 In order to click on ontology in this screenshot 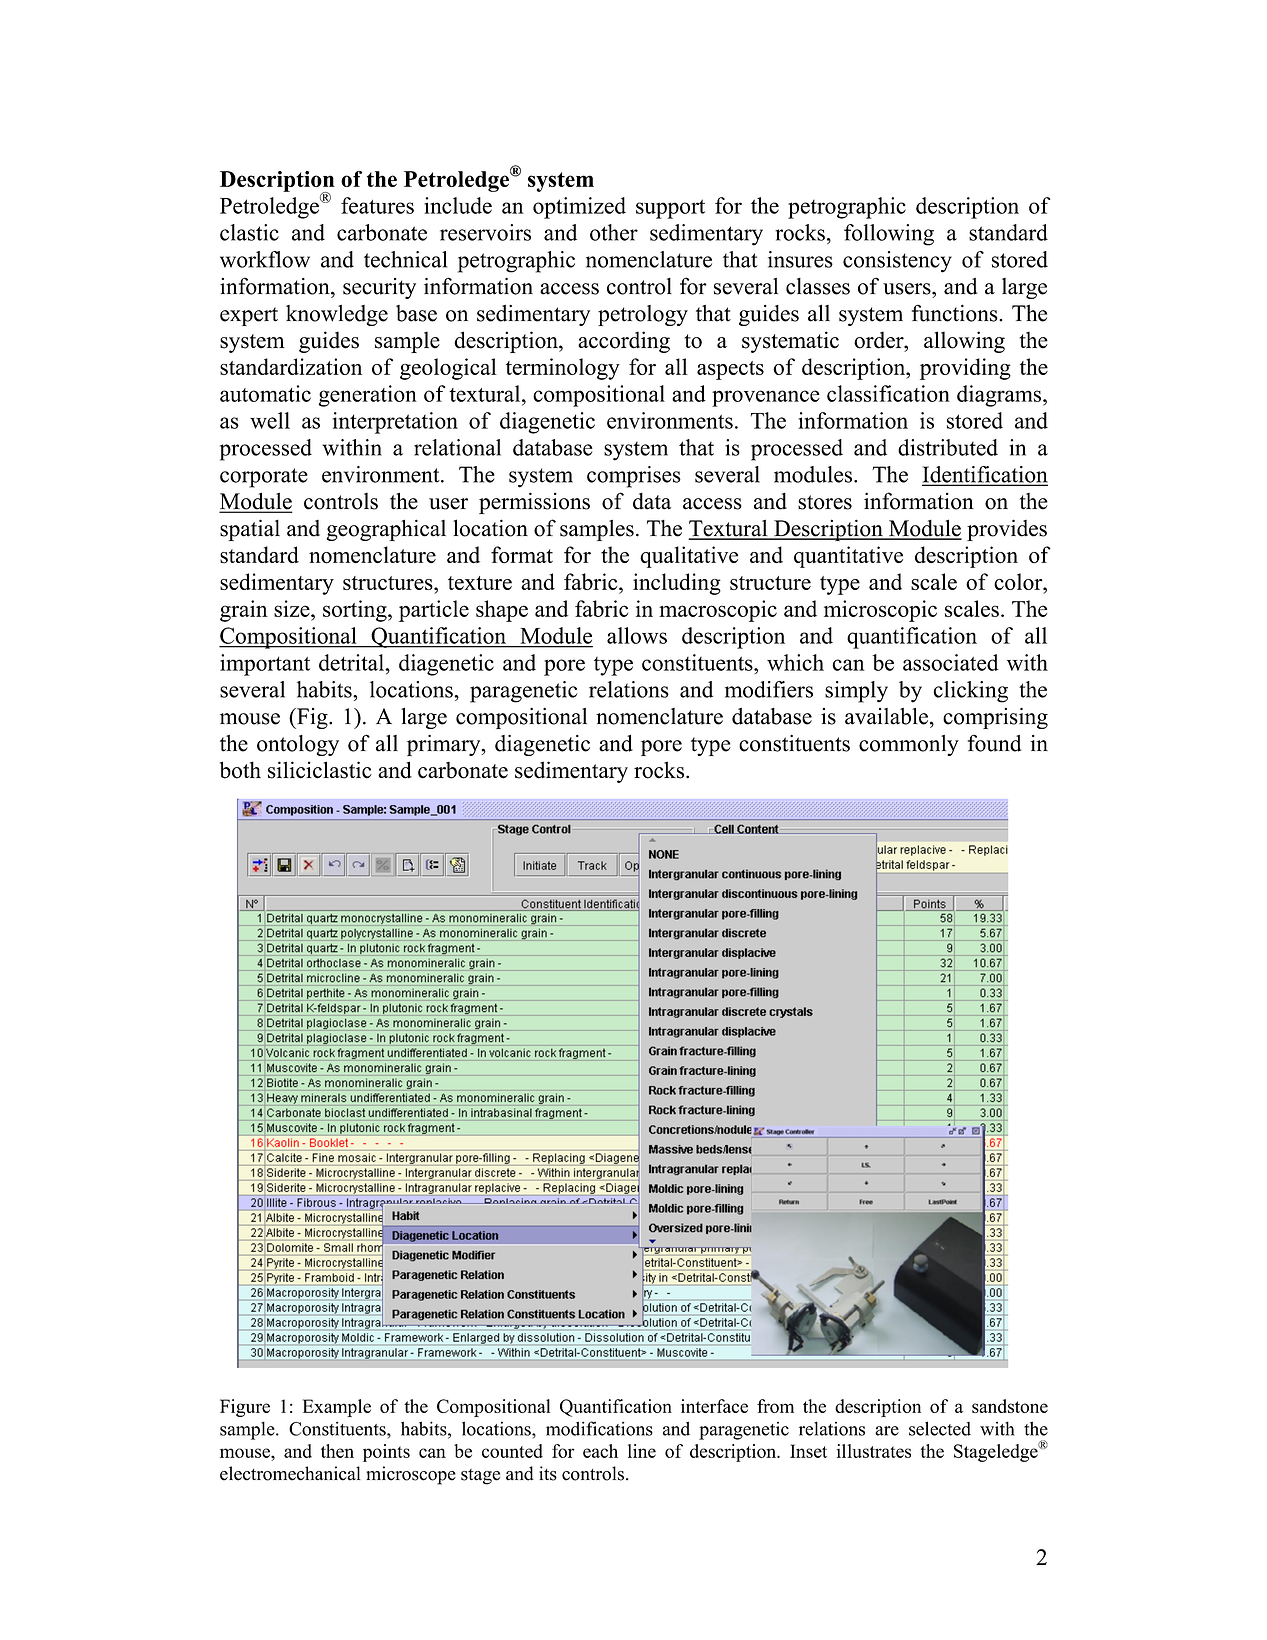, I will do `click(298, 745)`.
